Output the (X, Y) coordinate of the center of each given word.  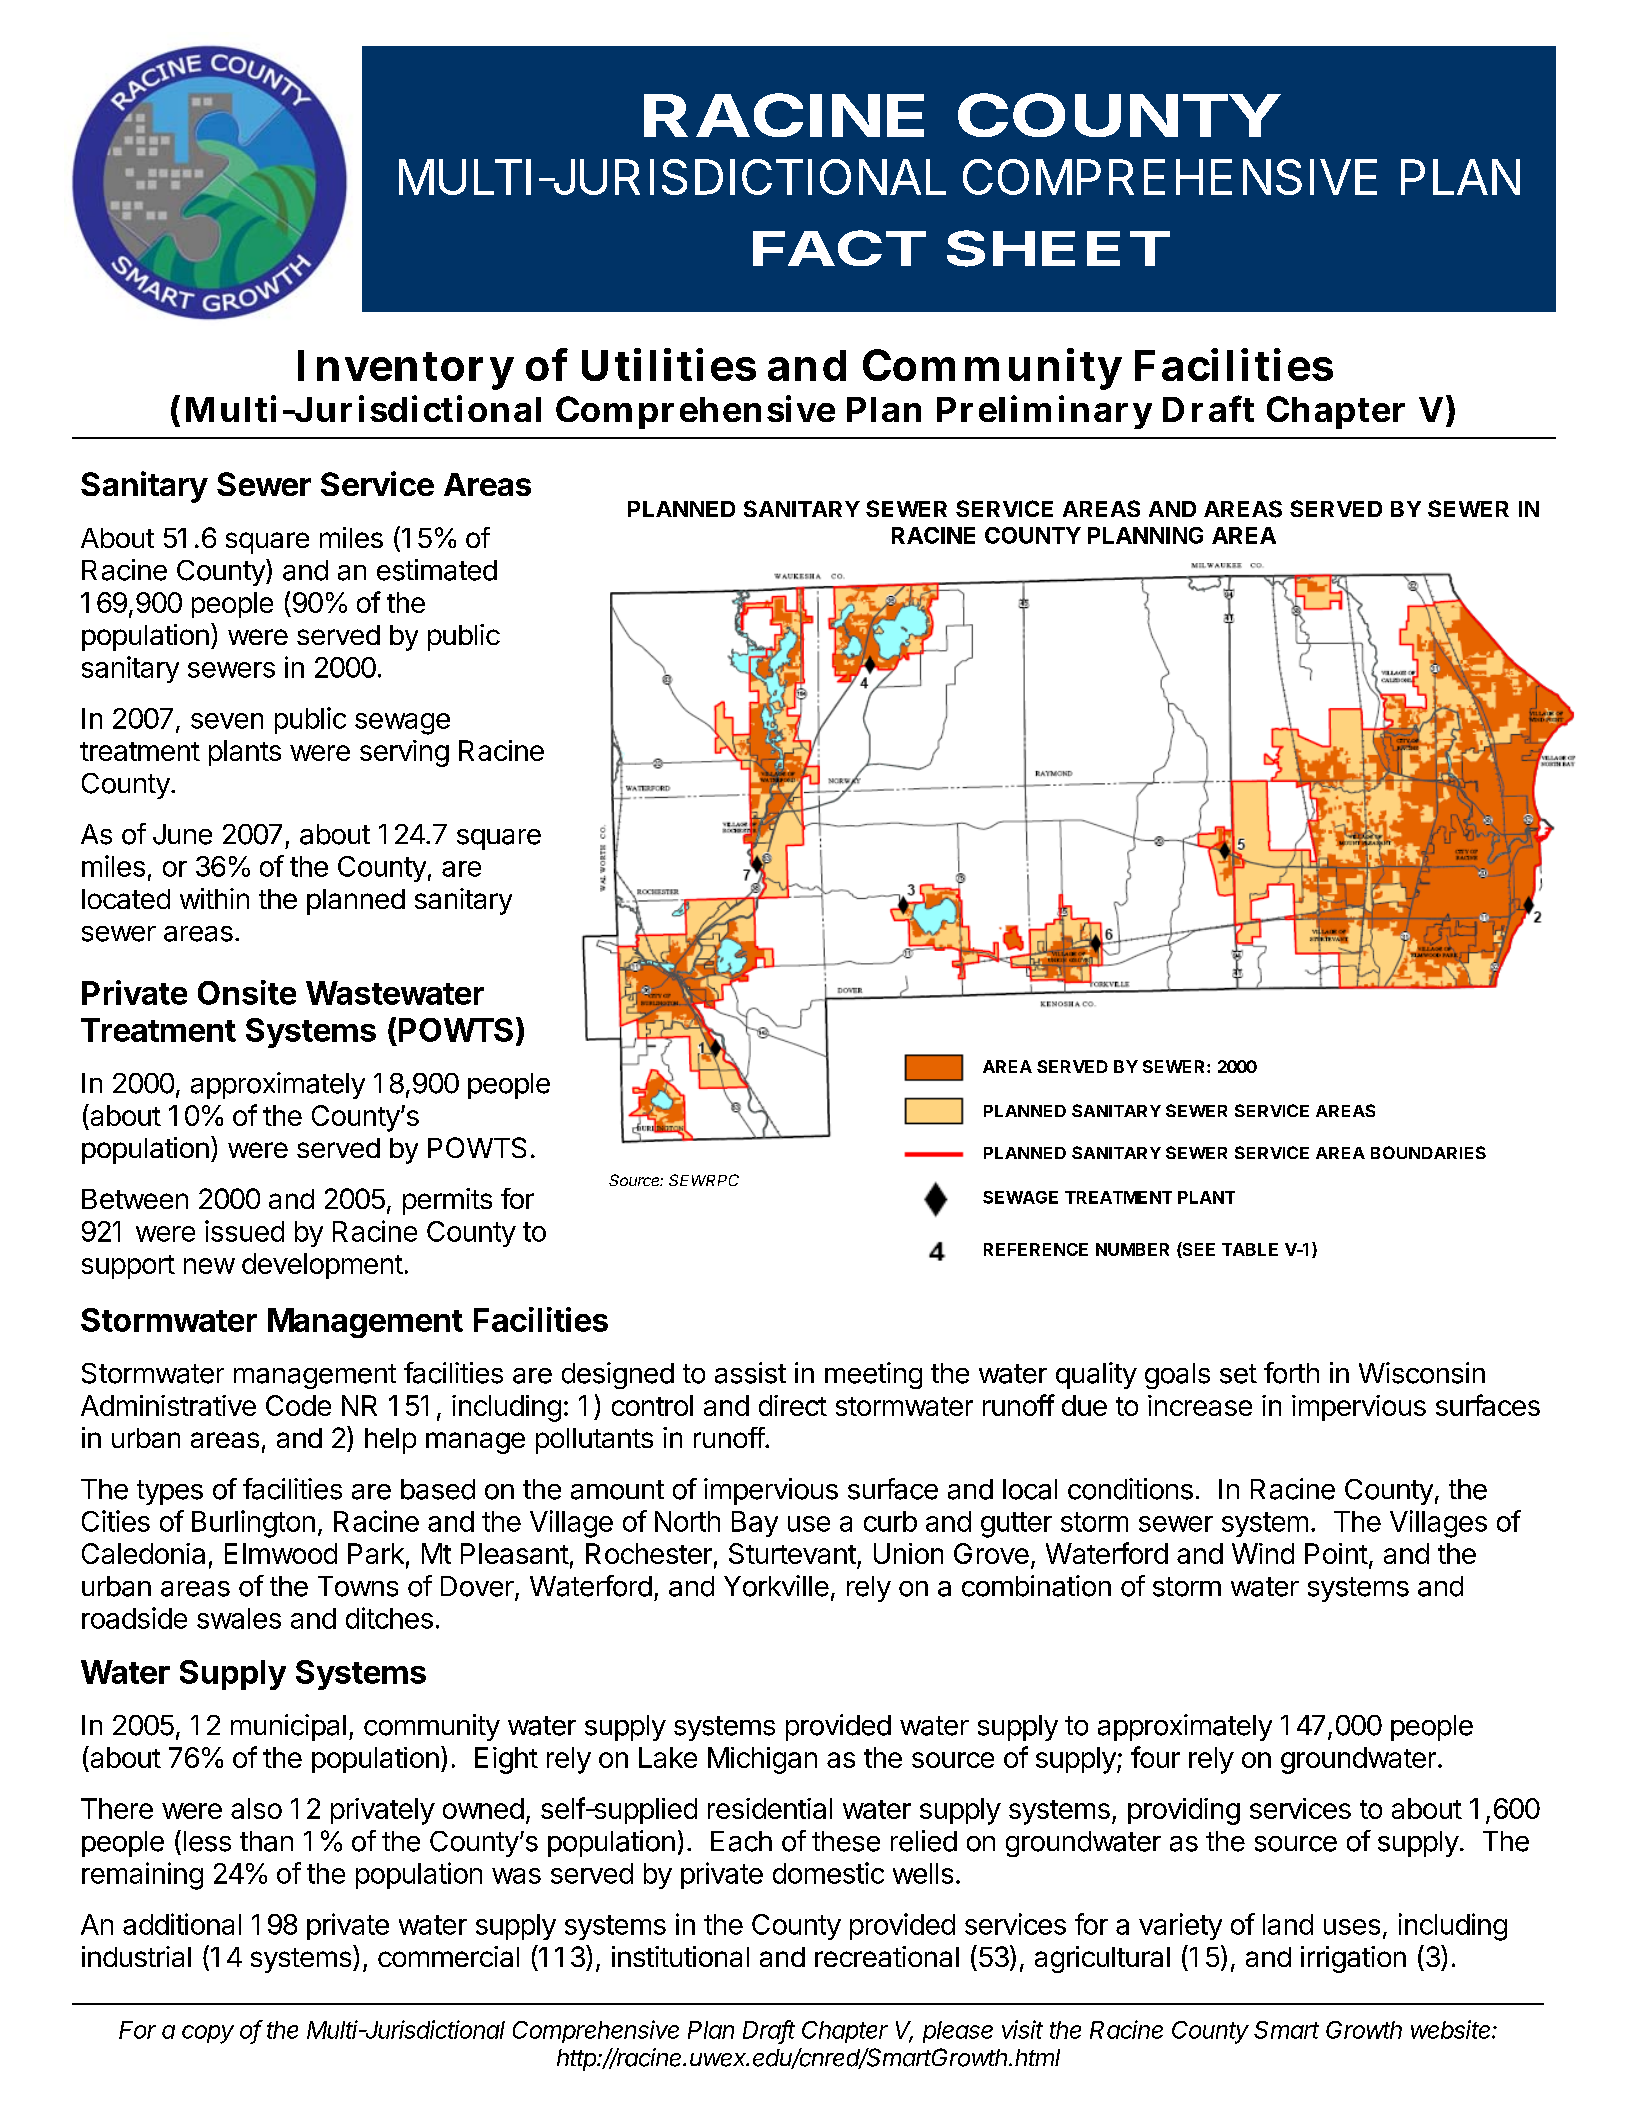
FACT (839, 248)
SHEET (1058, 248)
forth (1291, 1373)
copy (208, 2034)
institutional (680, 1956)
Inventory (406, 370)
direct (793, 1405)
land (1288, 1924)
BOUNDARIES (1428, 1152)
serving (404, 753)
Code (298, 1405)
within (214, 898)
